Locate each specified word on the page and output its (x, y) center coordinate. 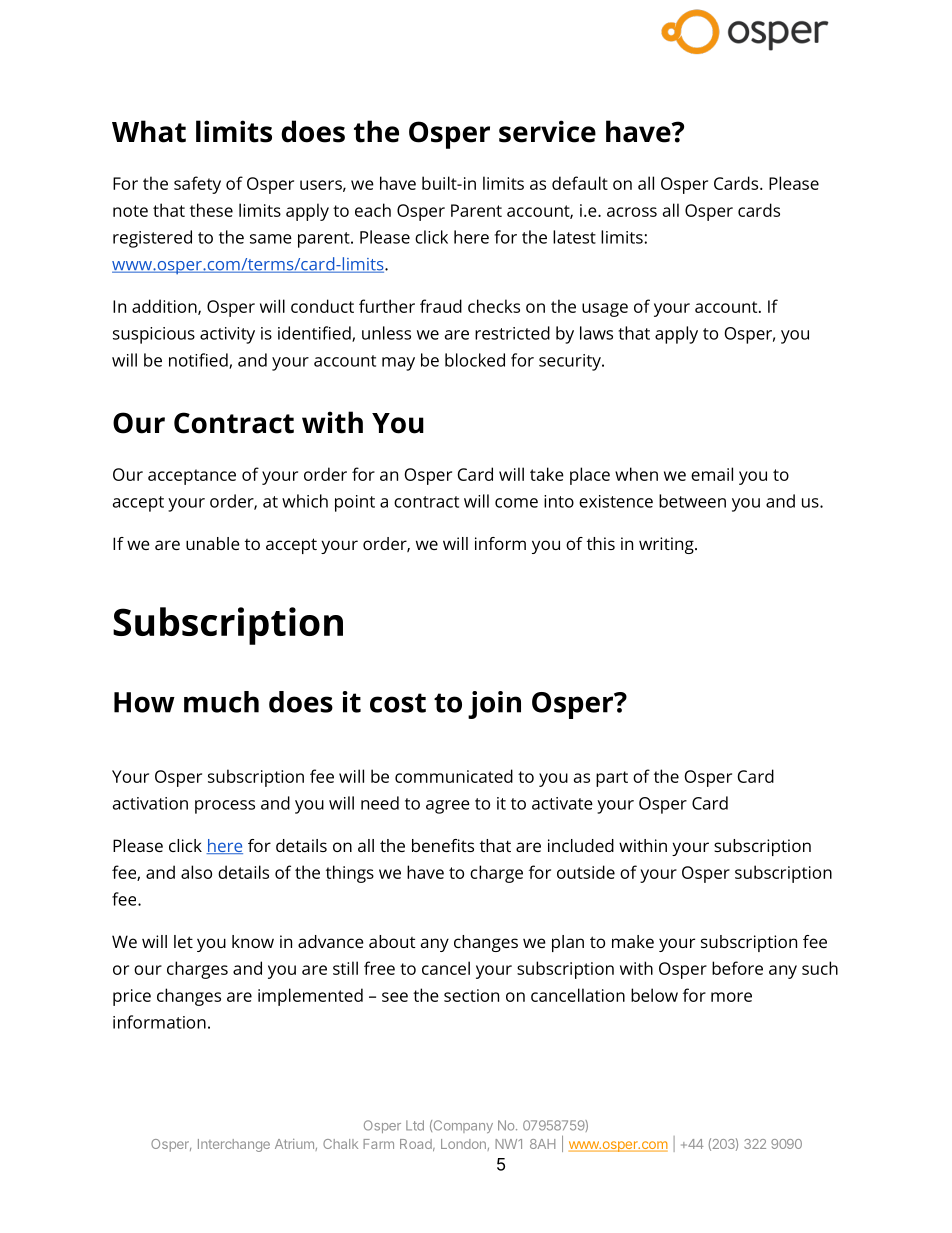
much (221, 702)
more (731, 997)
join (494, 705)
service (547, 131)
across (632, 212)
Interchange (234, 1145)
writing (667, 545)
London (463, 1144)
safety (197, 185)
